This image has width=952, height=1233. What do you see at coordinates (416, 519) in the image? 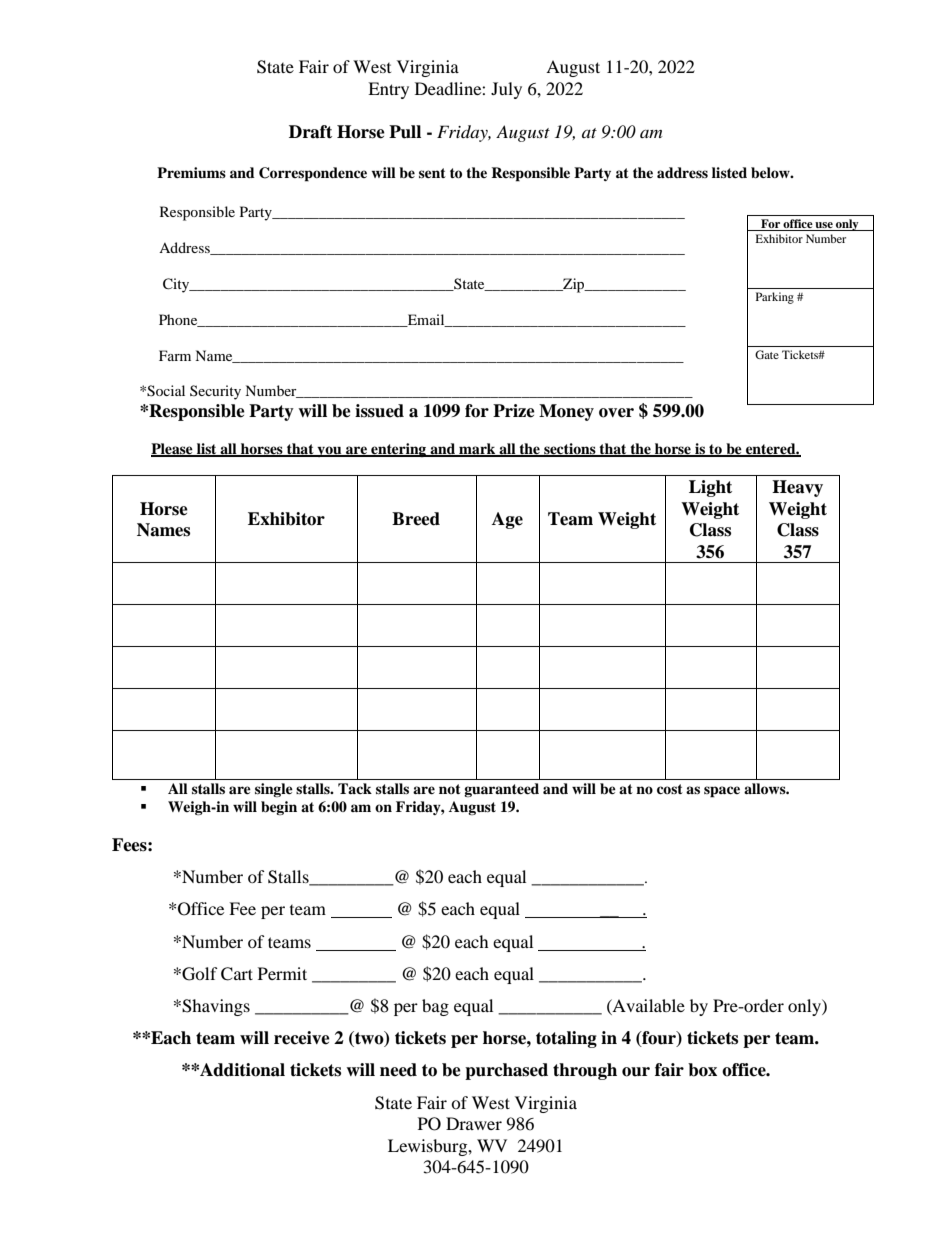
I see `Breed` at bounding box center [416, 519].
